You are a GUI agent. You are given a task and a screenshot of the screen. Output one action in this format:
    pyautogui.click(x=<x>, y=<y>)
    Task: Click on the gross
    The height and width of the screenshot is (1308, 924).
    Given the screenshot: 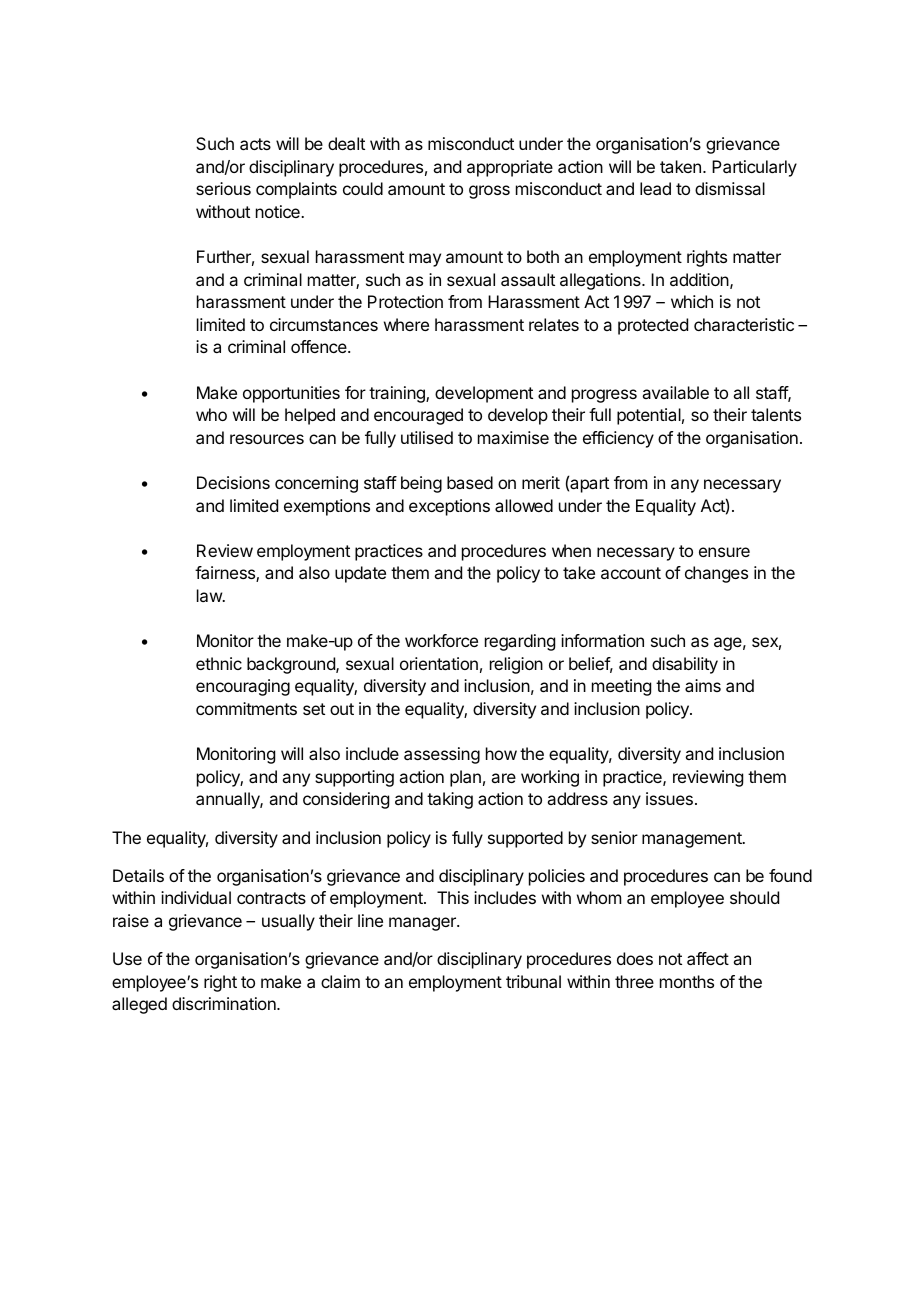 What is the action you would take?
    pyautogui.click(x=489, y=192)
